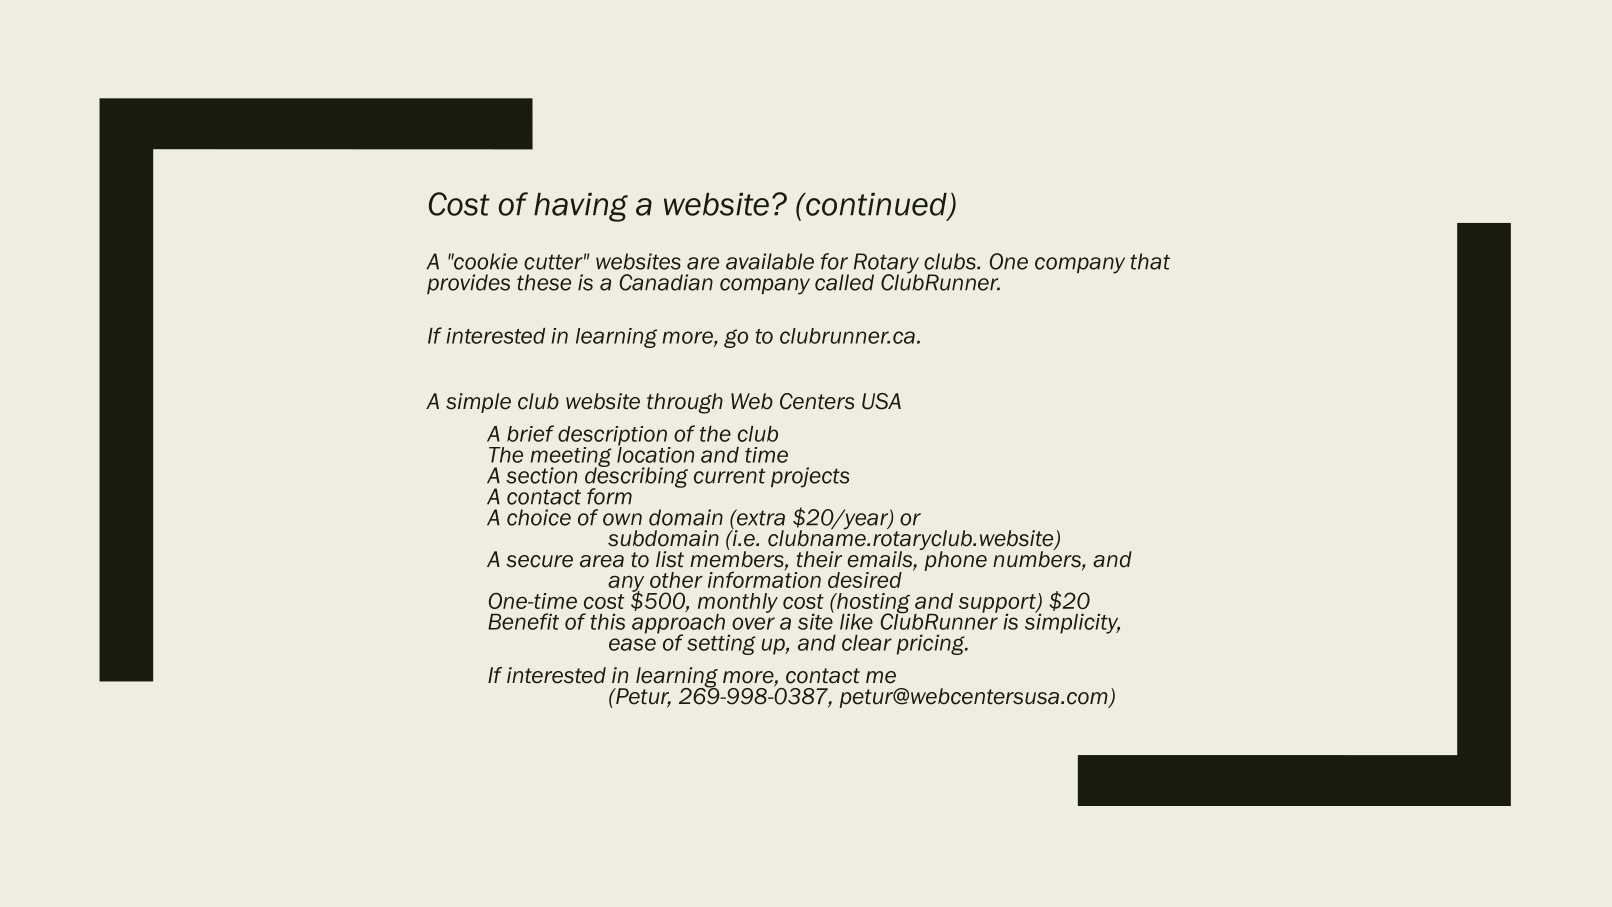 The image size is (1612, 907). Describe the element at coordinates (954, 560) in the document. I see `phone` at that location.
